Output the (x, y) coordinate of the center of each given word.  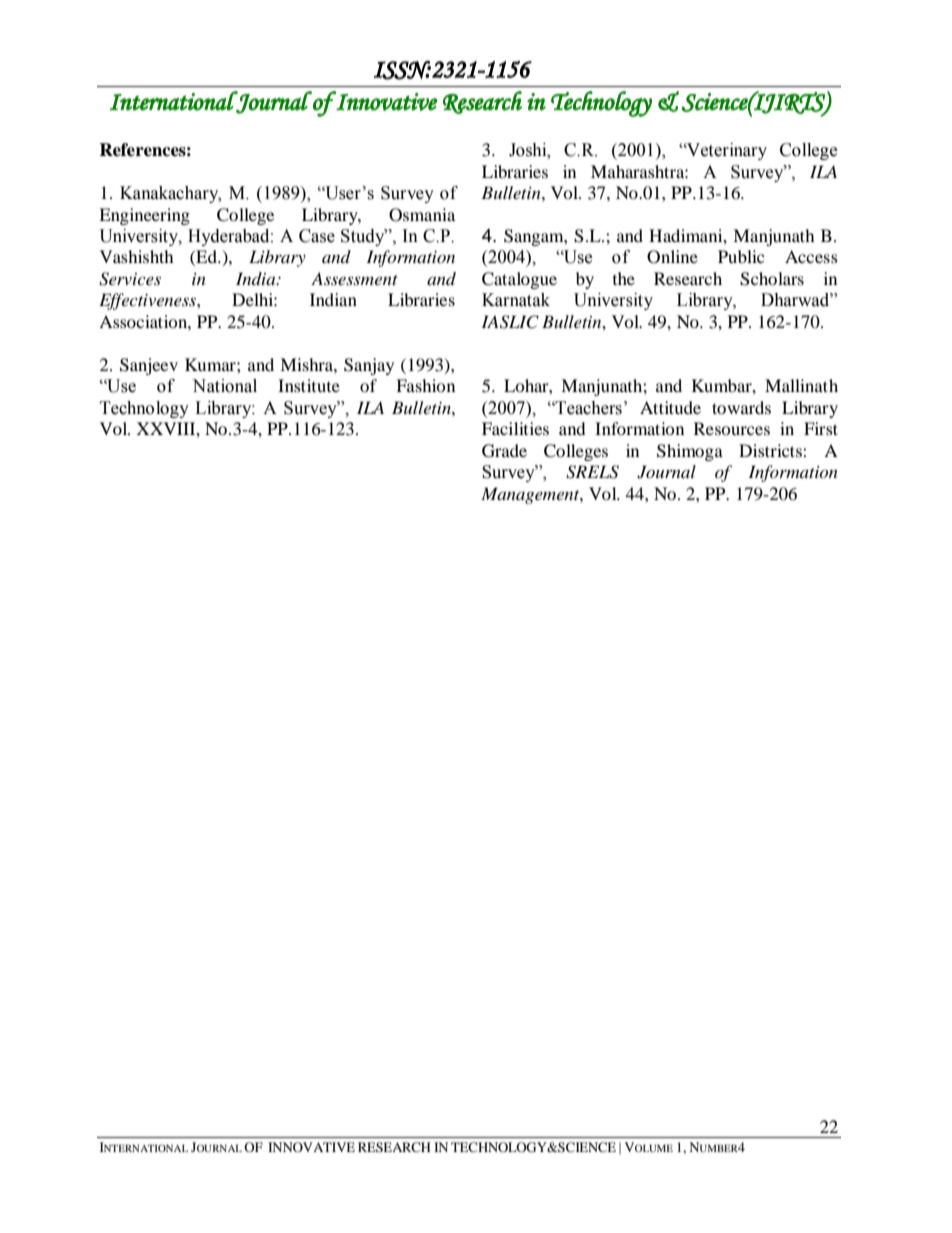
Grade (504, 451)
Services (130, 279)
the (624, 278)
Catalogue (519, 280)
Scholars (772, 279)
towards (741, 407)
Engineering (144, 216)
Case (317, 236)
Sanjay (369, 366)
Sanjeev (149, 366)
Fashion (425, 385)
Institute (309, 385)
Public (741, 256)
